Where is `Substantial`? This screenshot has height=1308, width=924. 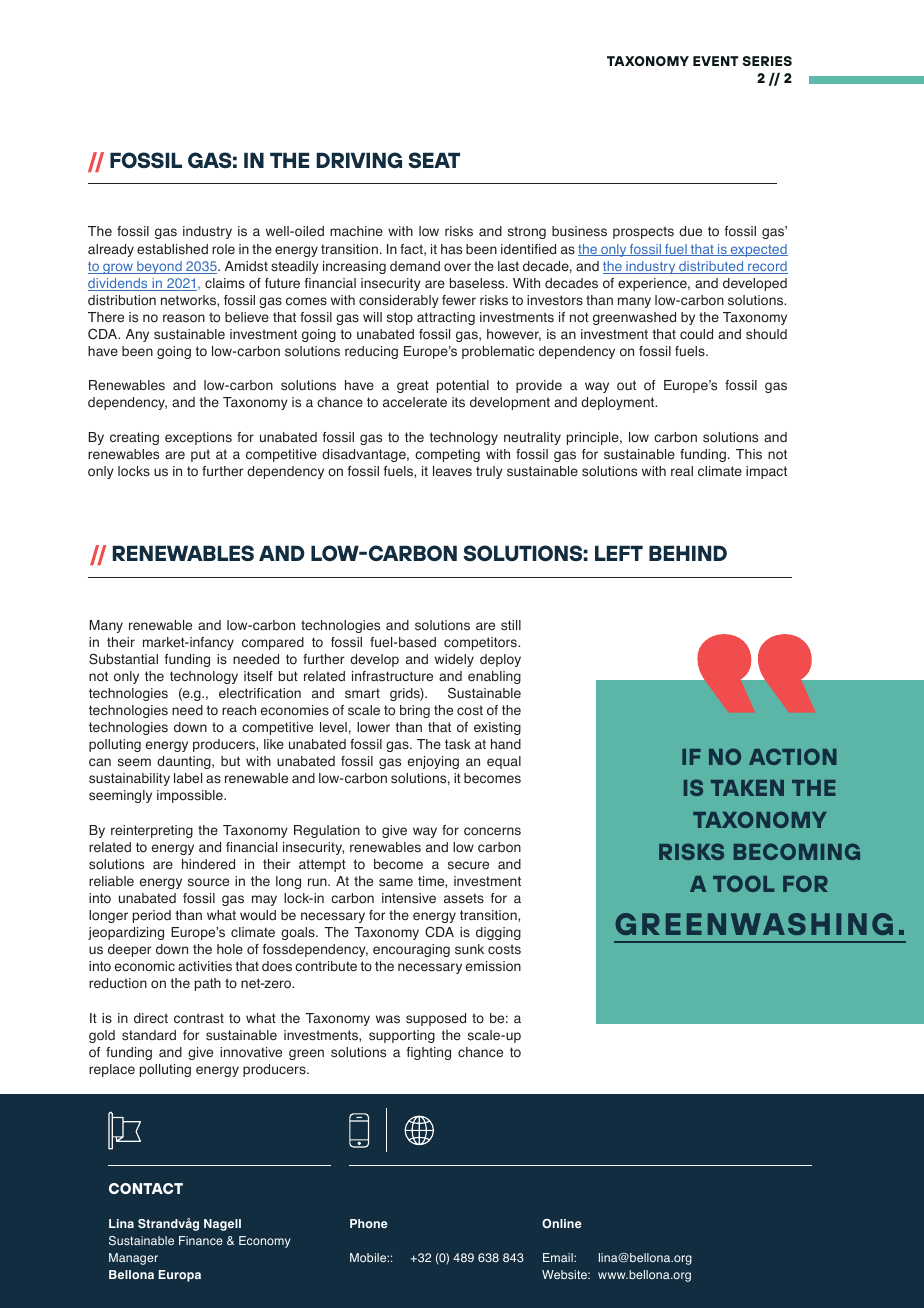
Substantial is located at coordinates (123, 659).
